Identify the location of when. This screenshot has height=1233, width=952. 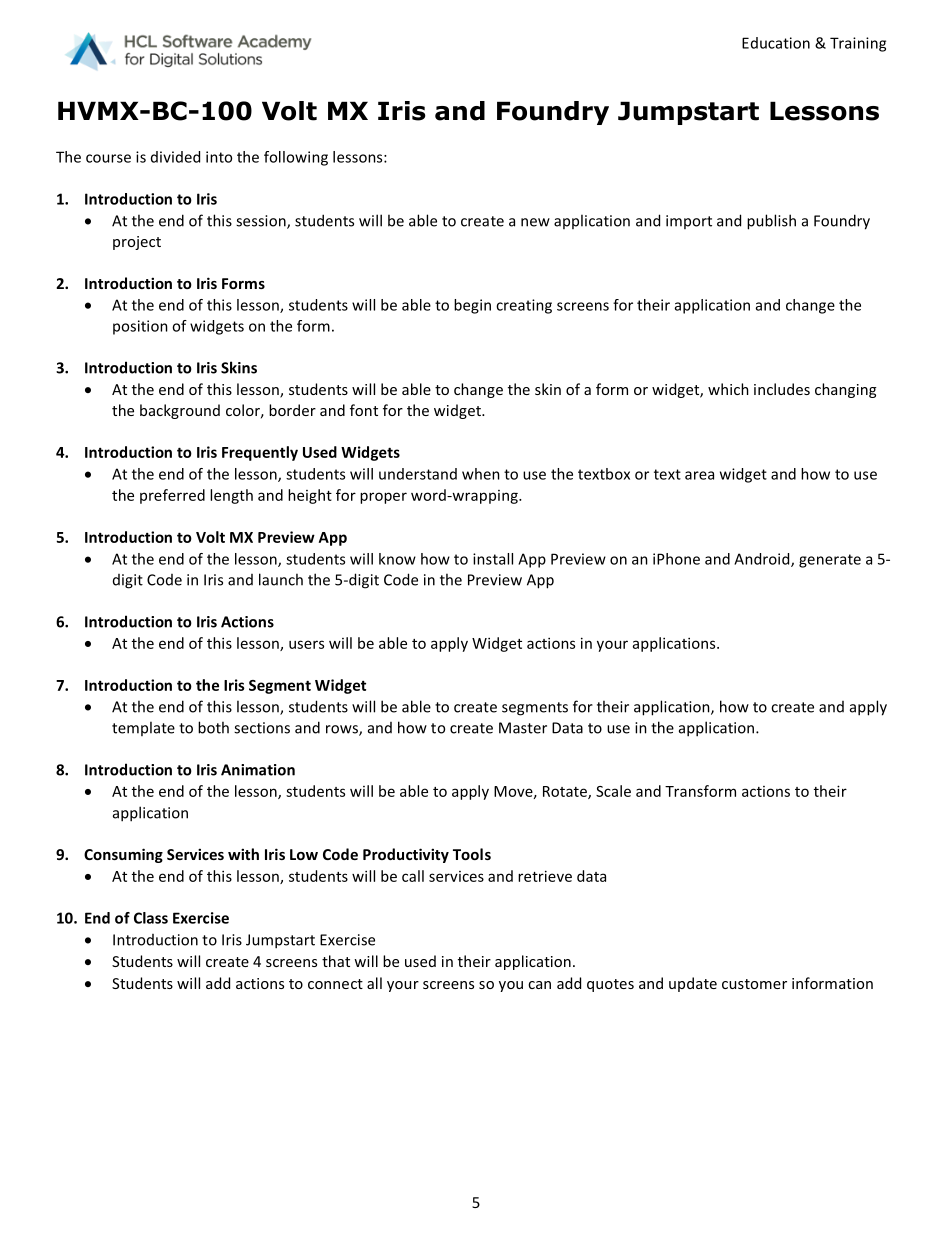
(481, 474).
